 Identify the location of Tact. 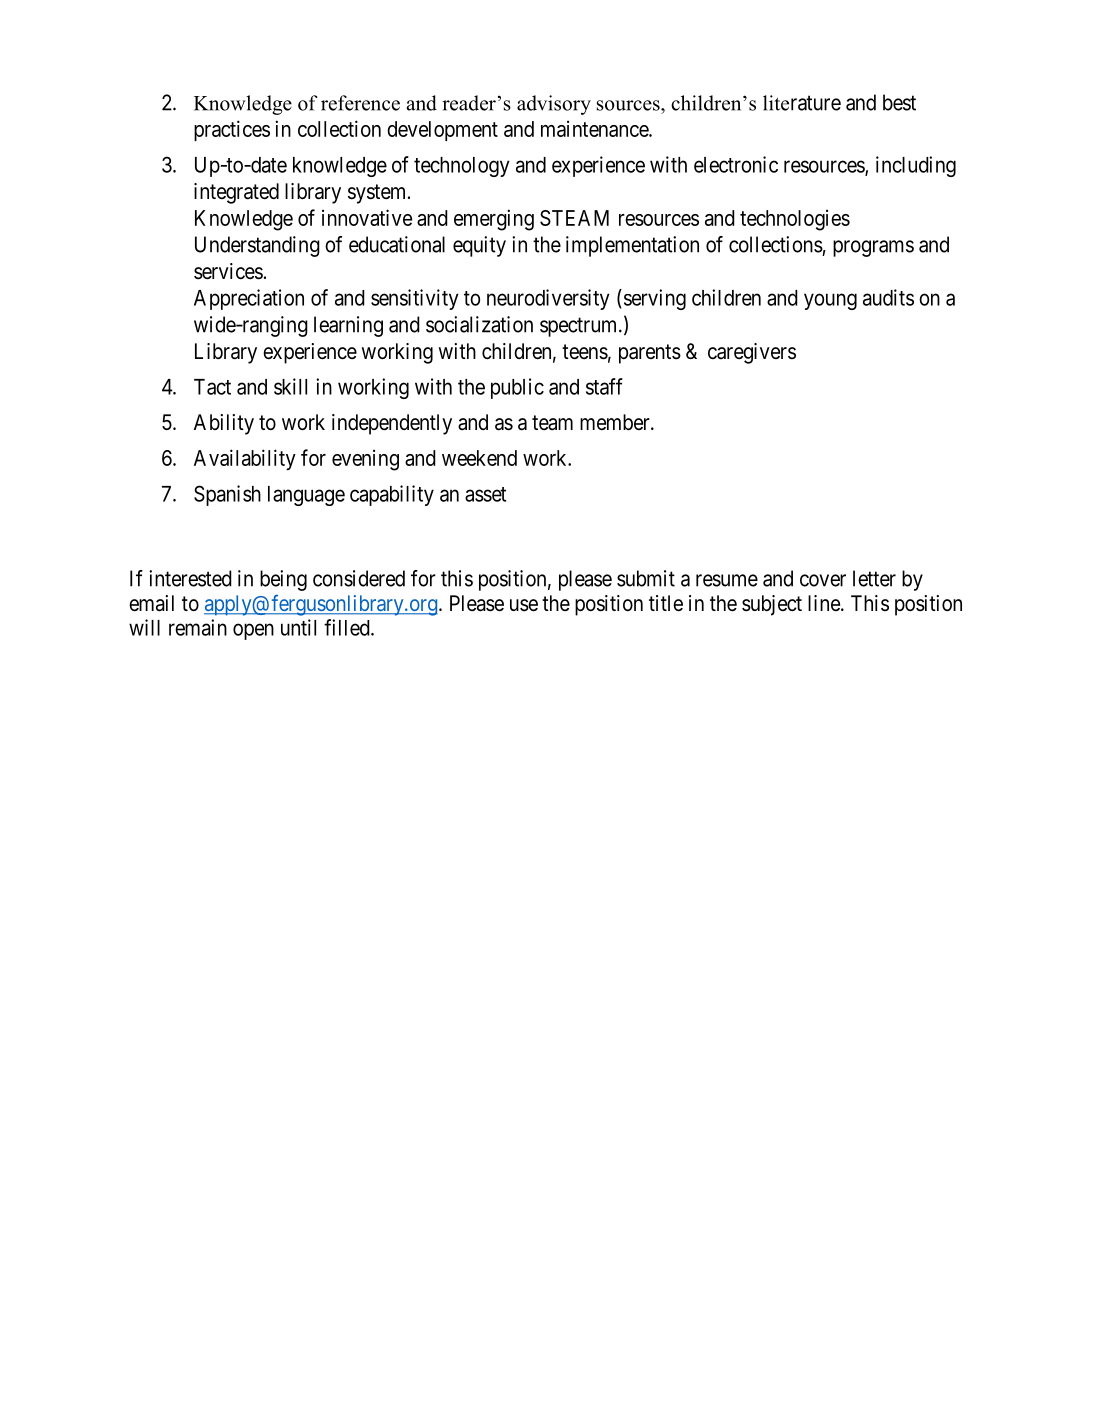
(212, 387).
